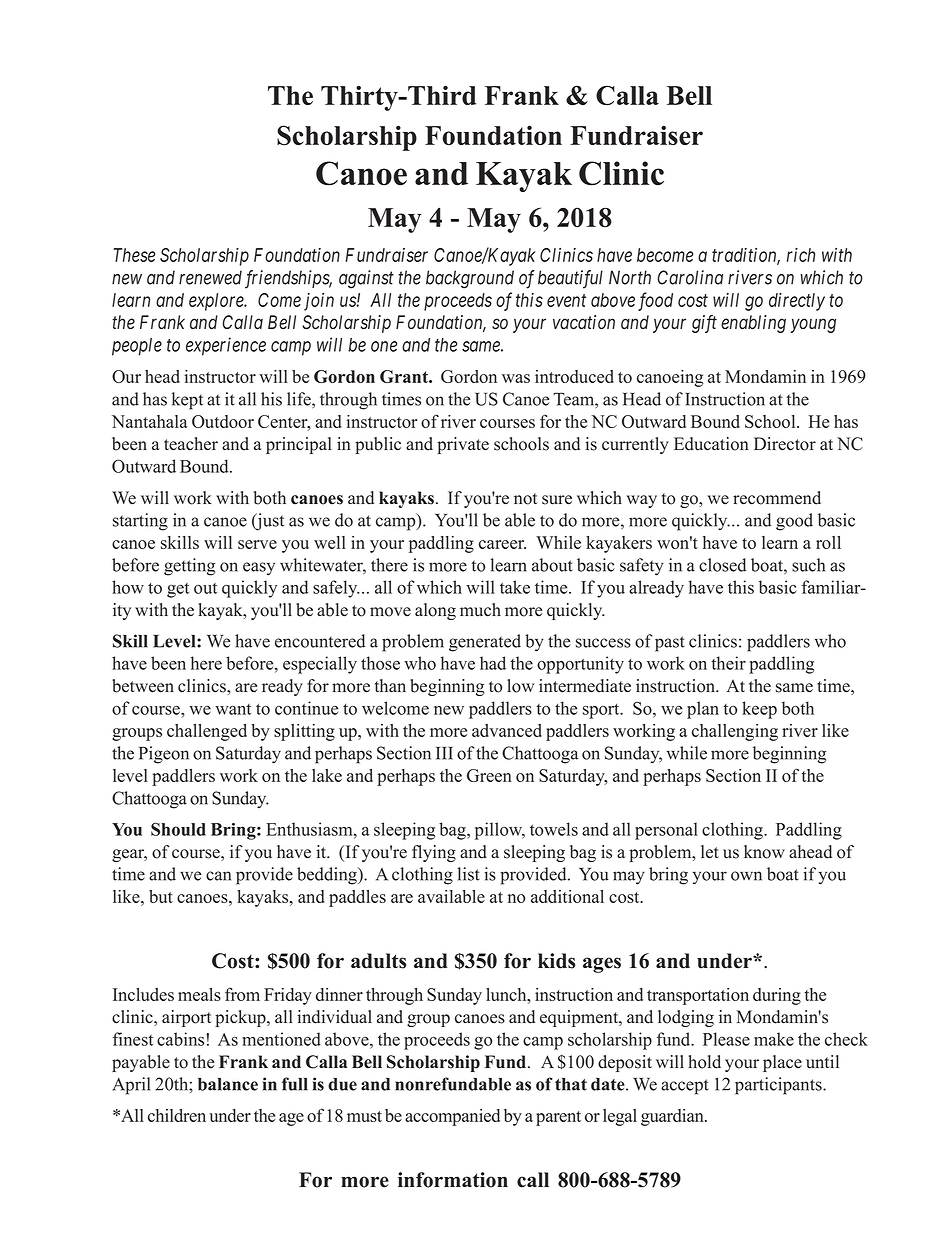 The width and height of the screenshot is (952, 1233). What do you see at coordinates (470, 279) in the screenshot?
I see `background` at bounding box center [470, 279].
